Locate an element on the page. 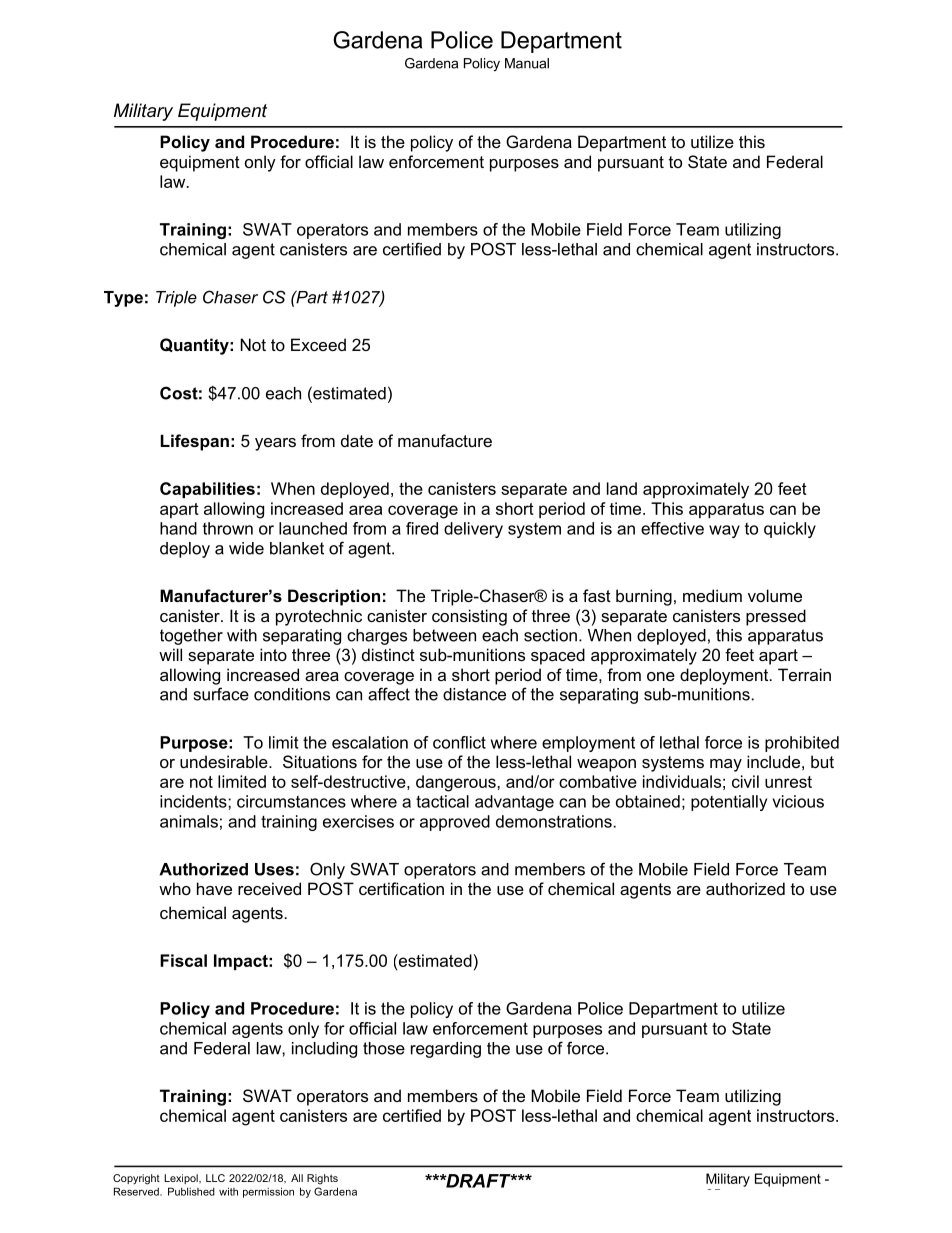 The width and height of the image is (952, 1233). consisting is located at coordinates (469, 617).
